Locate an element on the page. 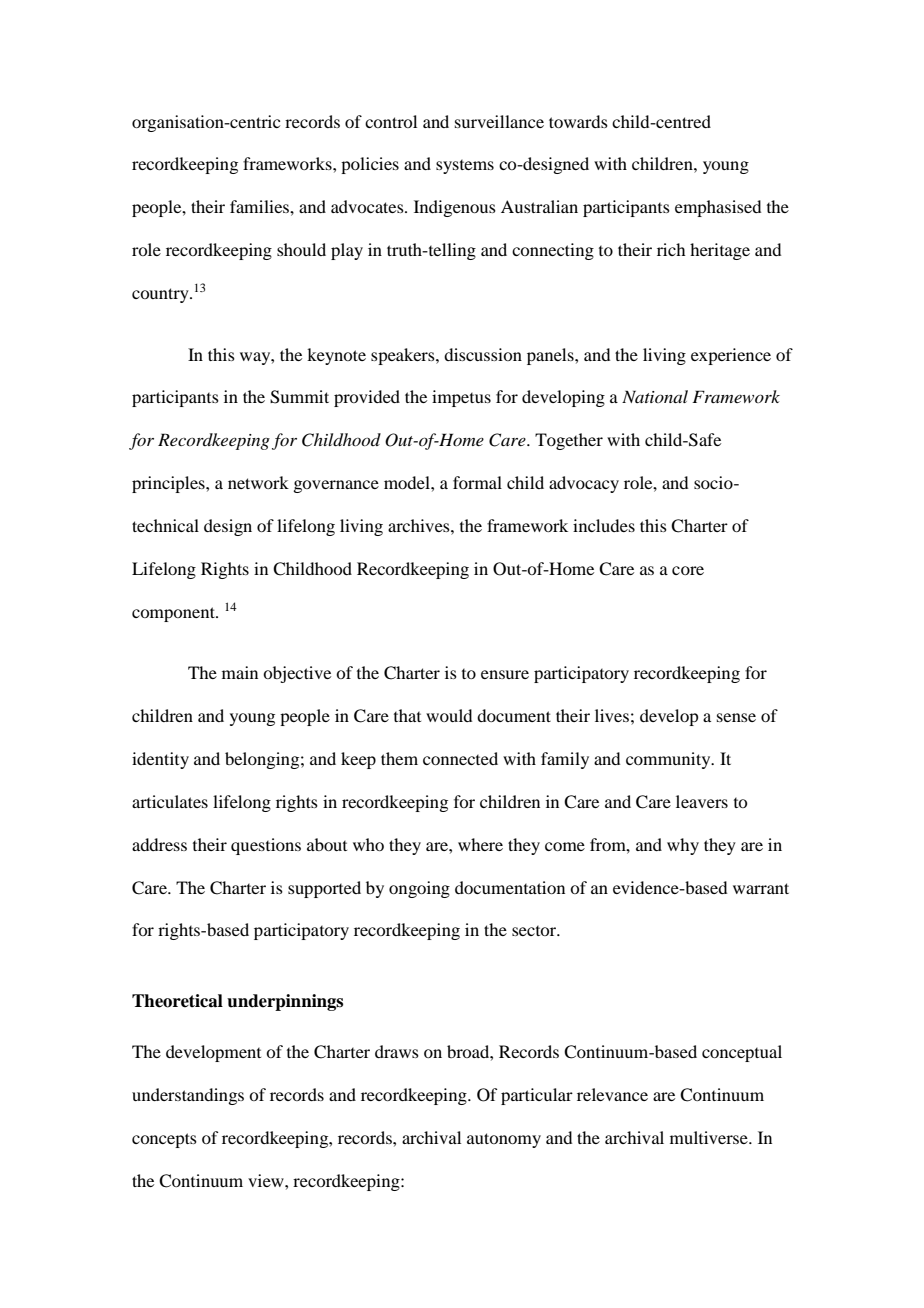 The image size is (924, 1308). ensure is located at coordinates (505, 674).
